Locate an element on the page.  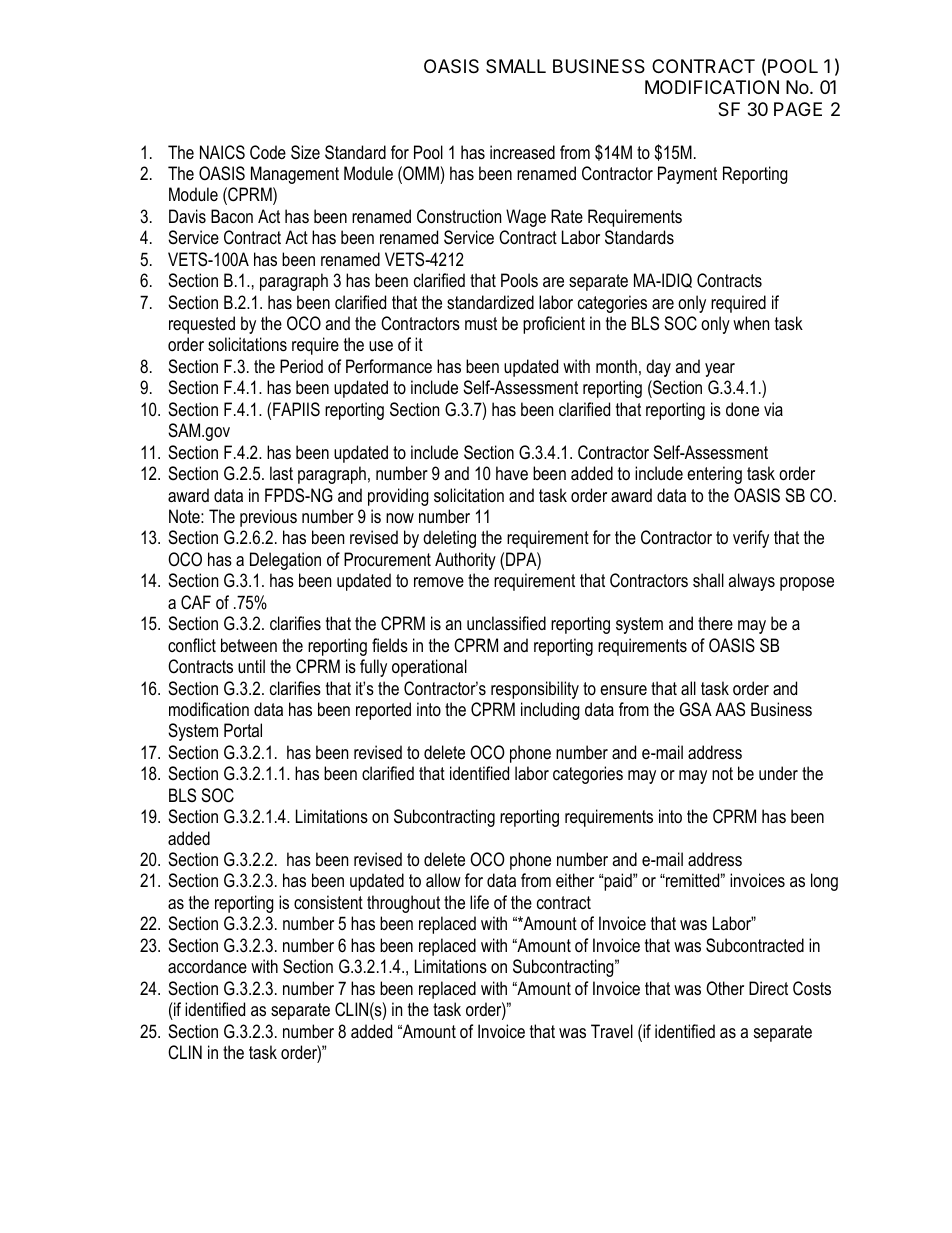
have is located at coordinates (512, 473).
